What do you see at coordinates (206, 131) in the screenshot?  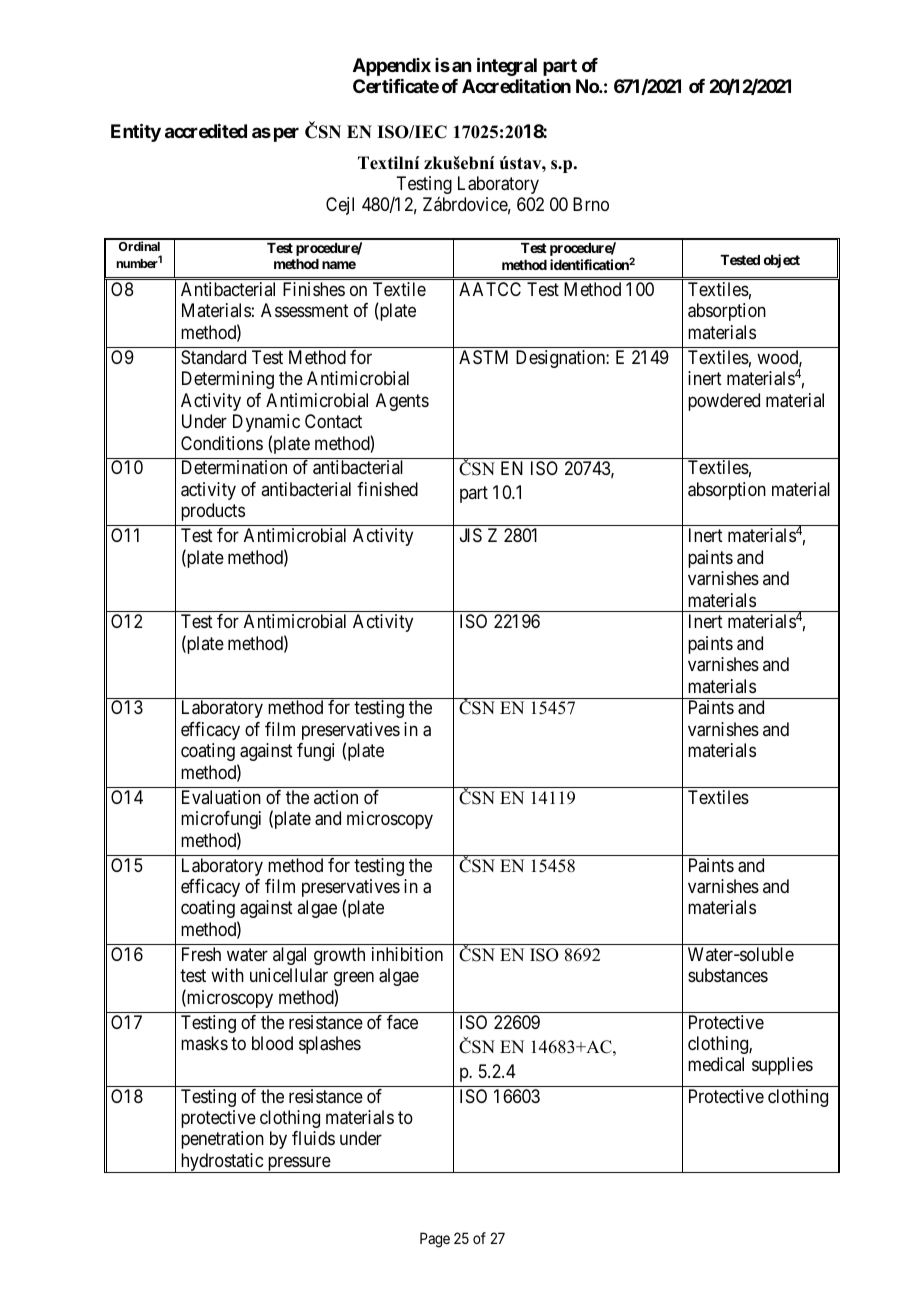 I see `accredited` at bounding box center [206, 131].
